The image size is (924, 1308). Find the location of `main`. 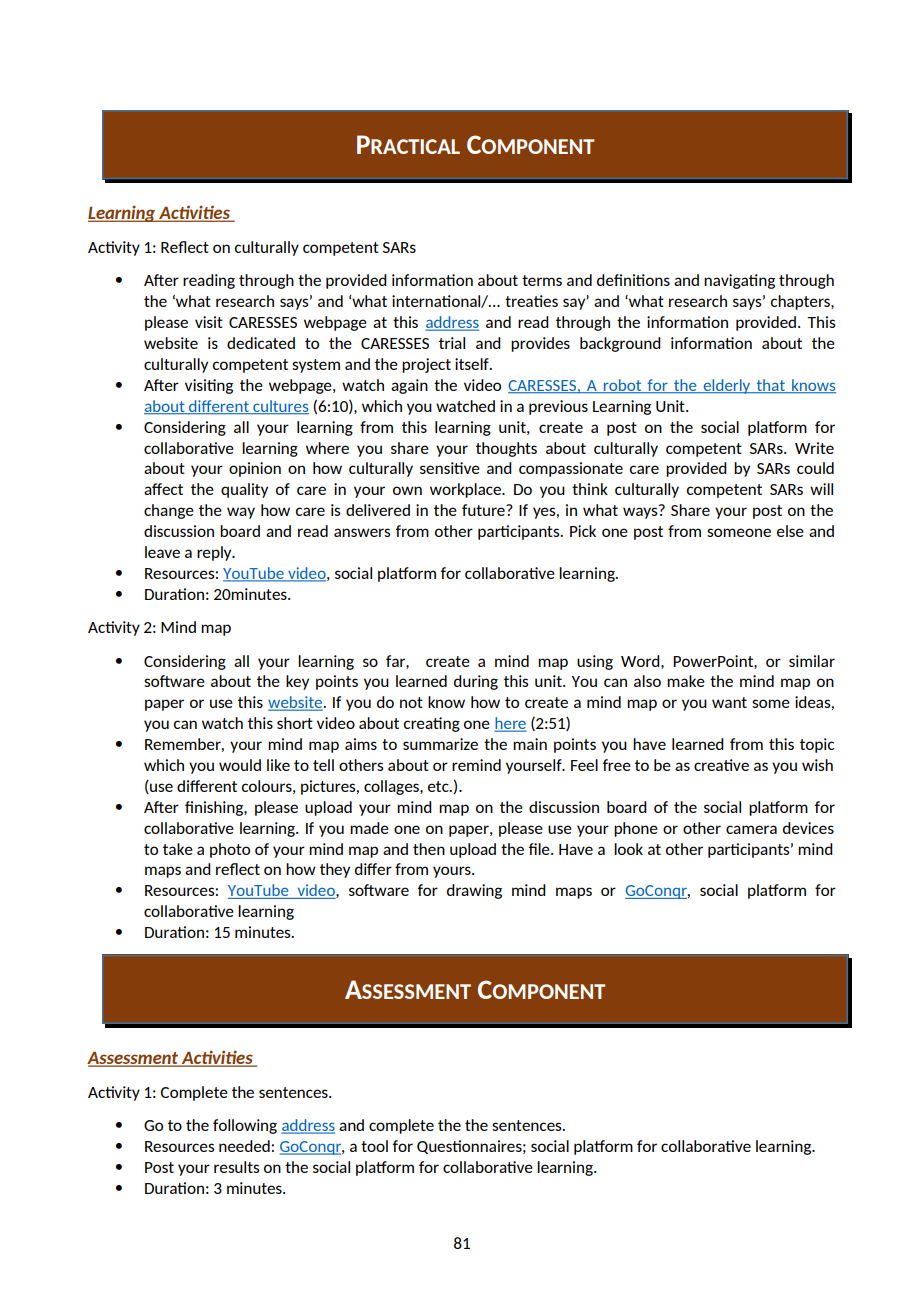

main is located at coordinates (530, 744).
